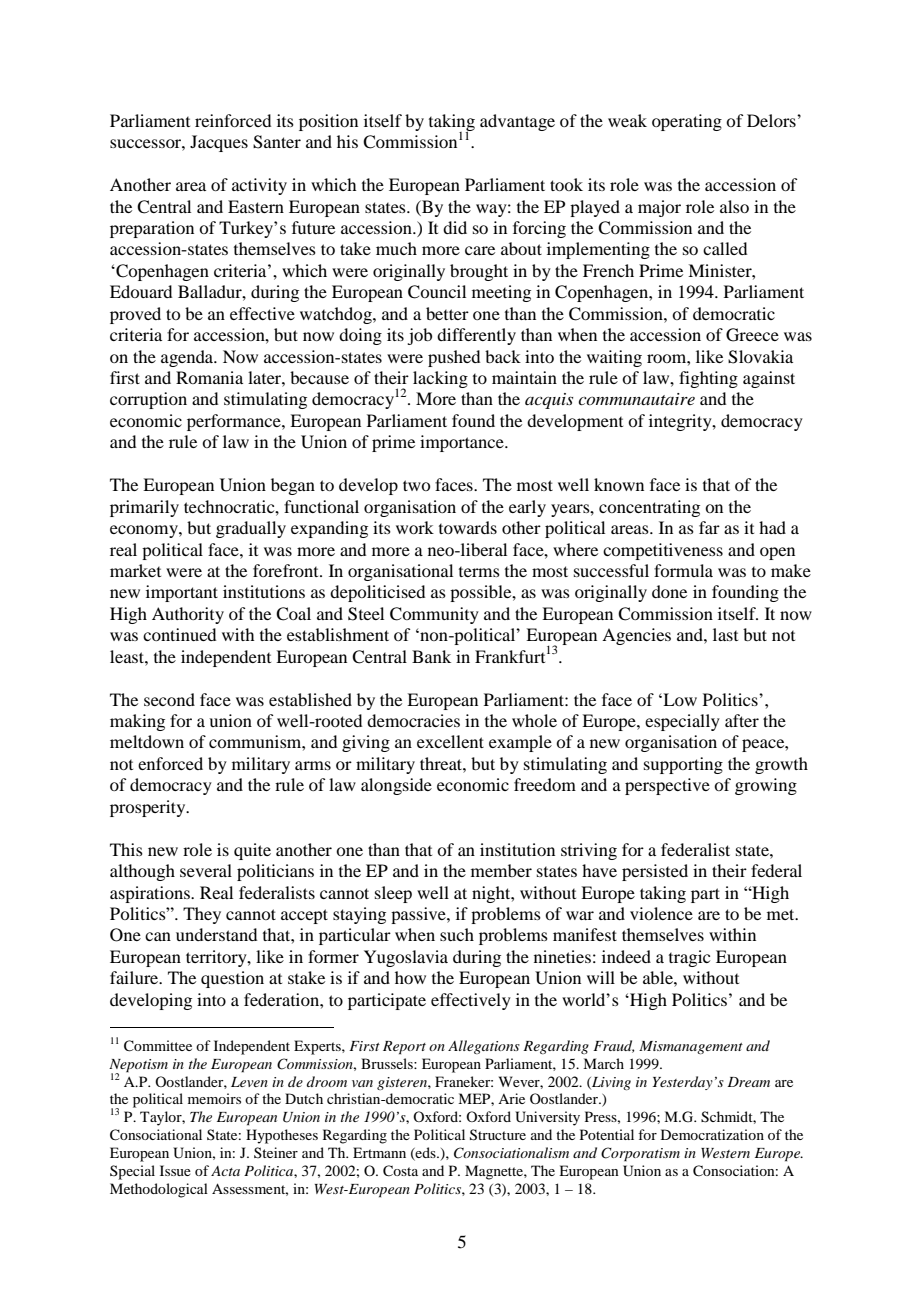 The image size is (924, 1308). I want to click on last, so click(725, 634).
